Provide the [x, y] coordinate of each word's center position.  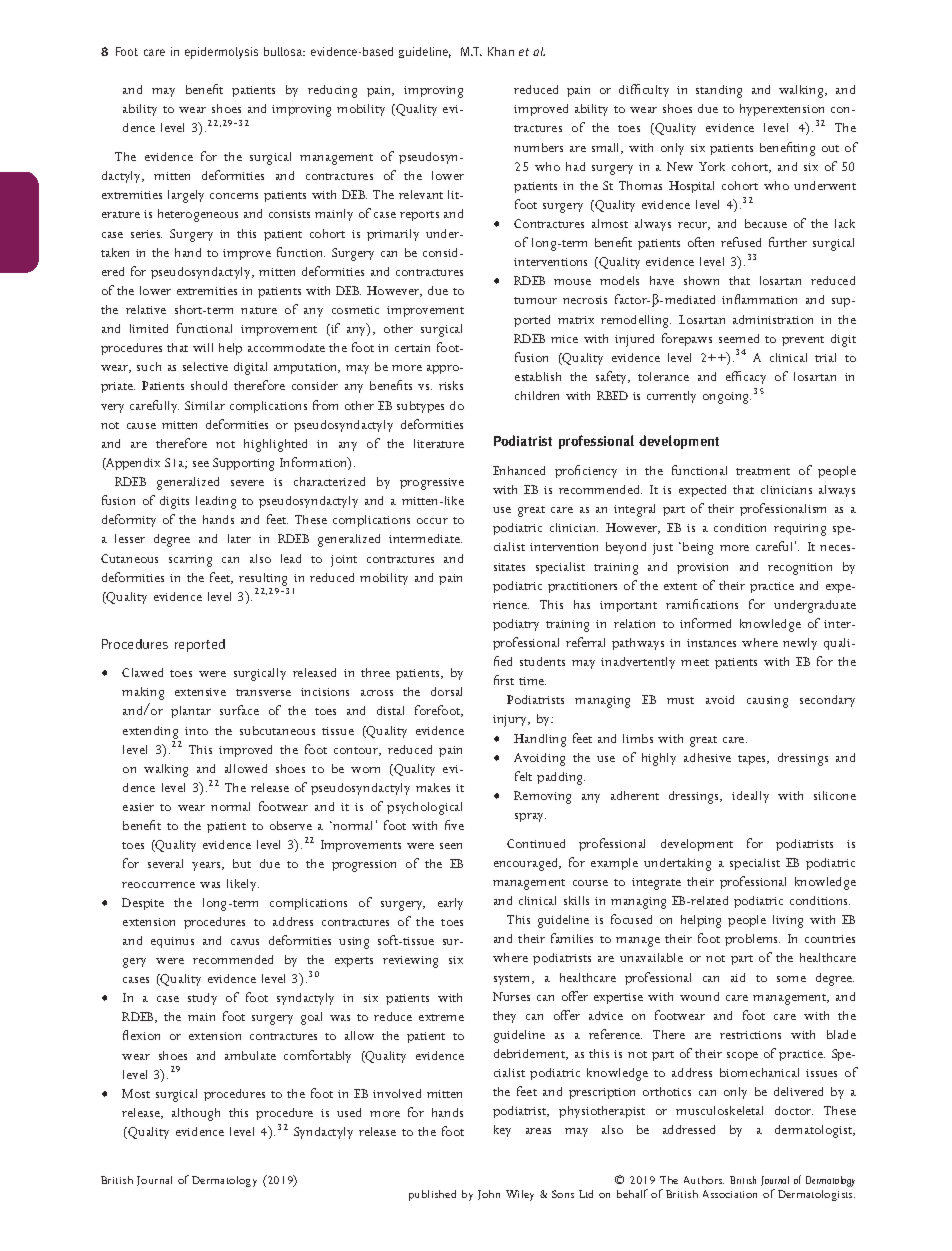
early [450, 904]
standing [719, 91]
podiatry [516, 625]
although [196, 1114]
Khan [501, 51]
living [788, 921]
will [203, 347]
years [207, 866]
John [489, 1195]
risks [451, 385]
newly [800, 644]
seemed [739, 338]
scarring [190, 561]
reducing [332, 91]
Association [730, 1194]
